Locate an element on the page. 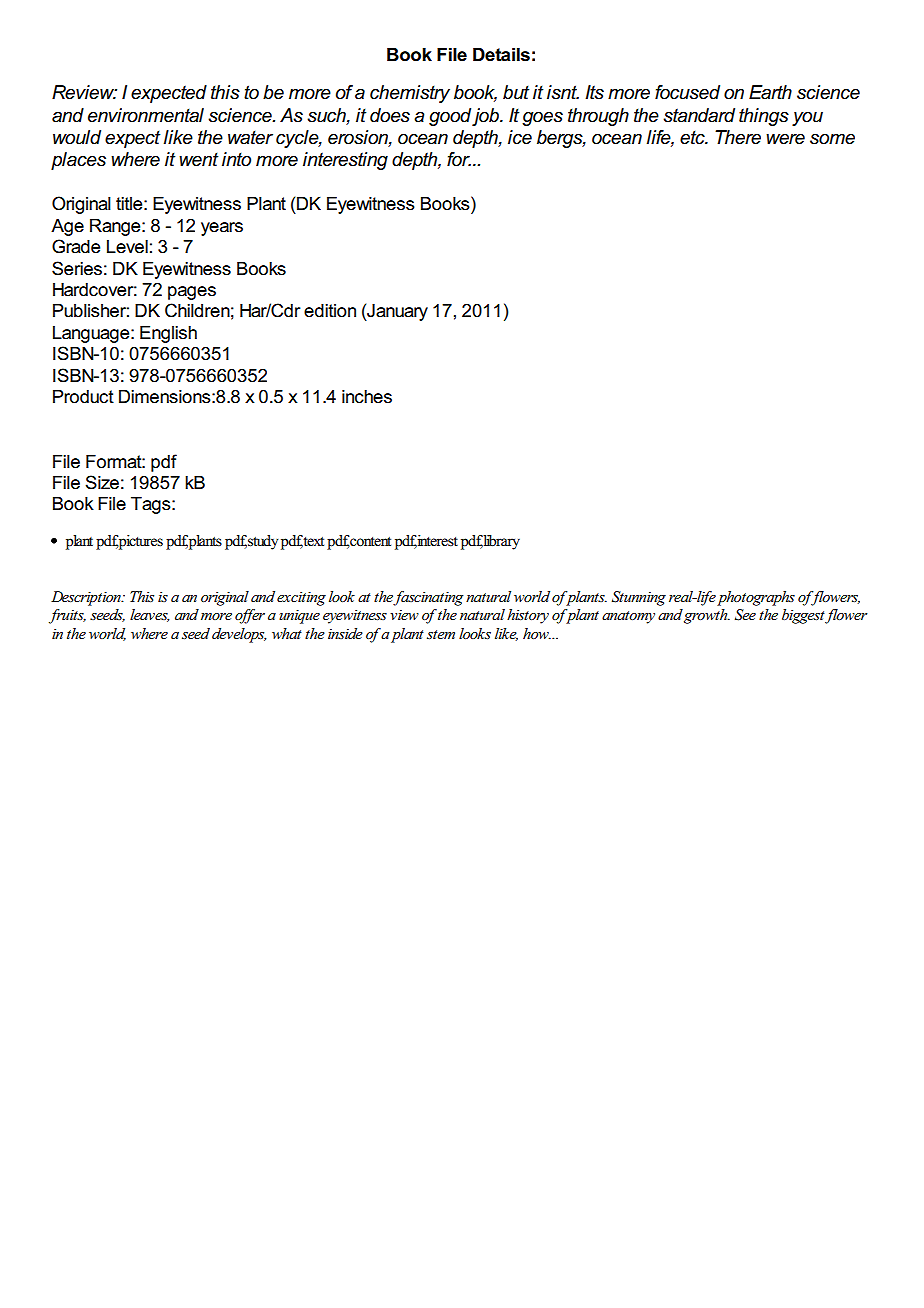 The height and width of the page is (1308, 924). Earth is located at coordinates (770, 92).
